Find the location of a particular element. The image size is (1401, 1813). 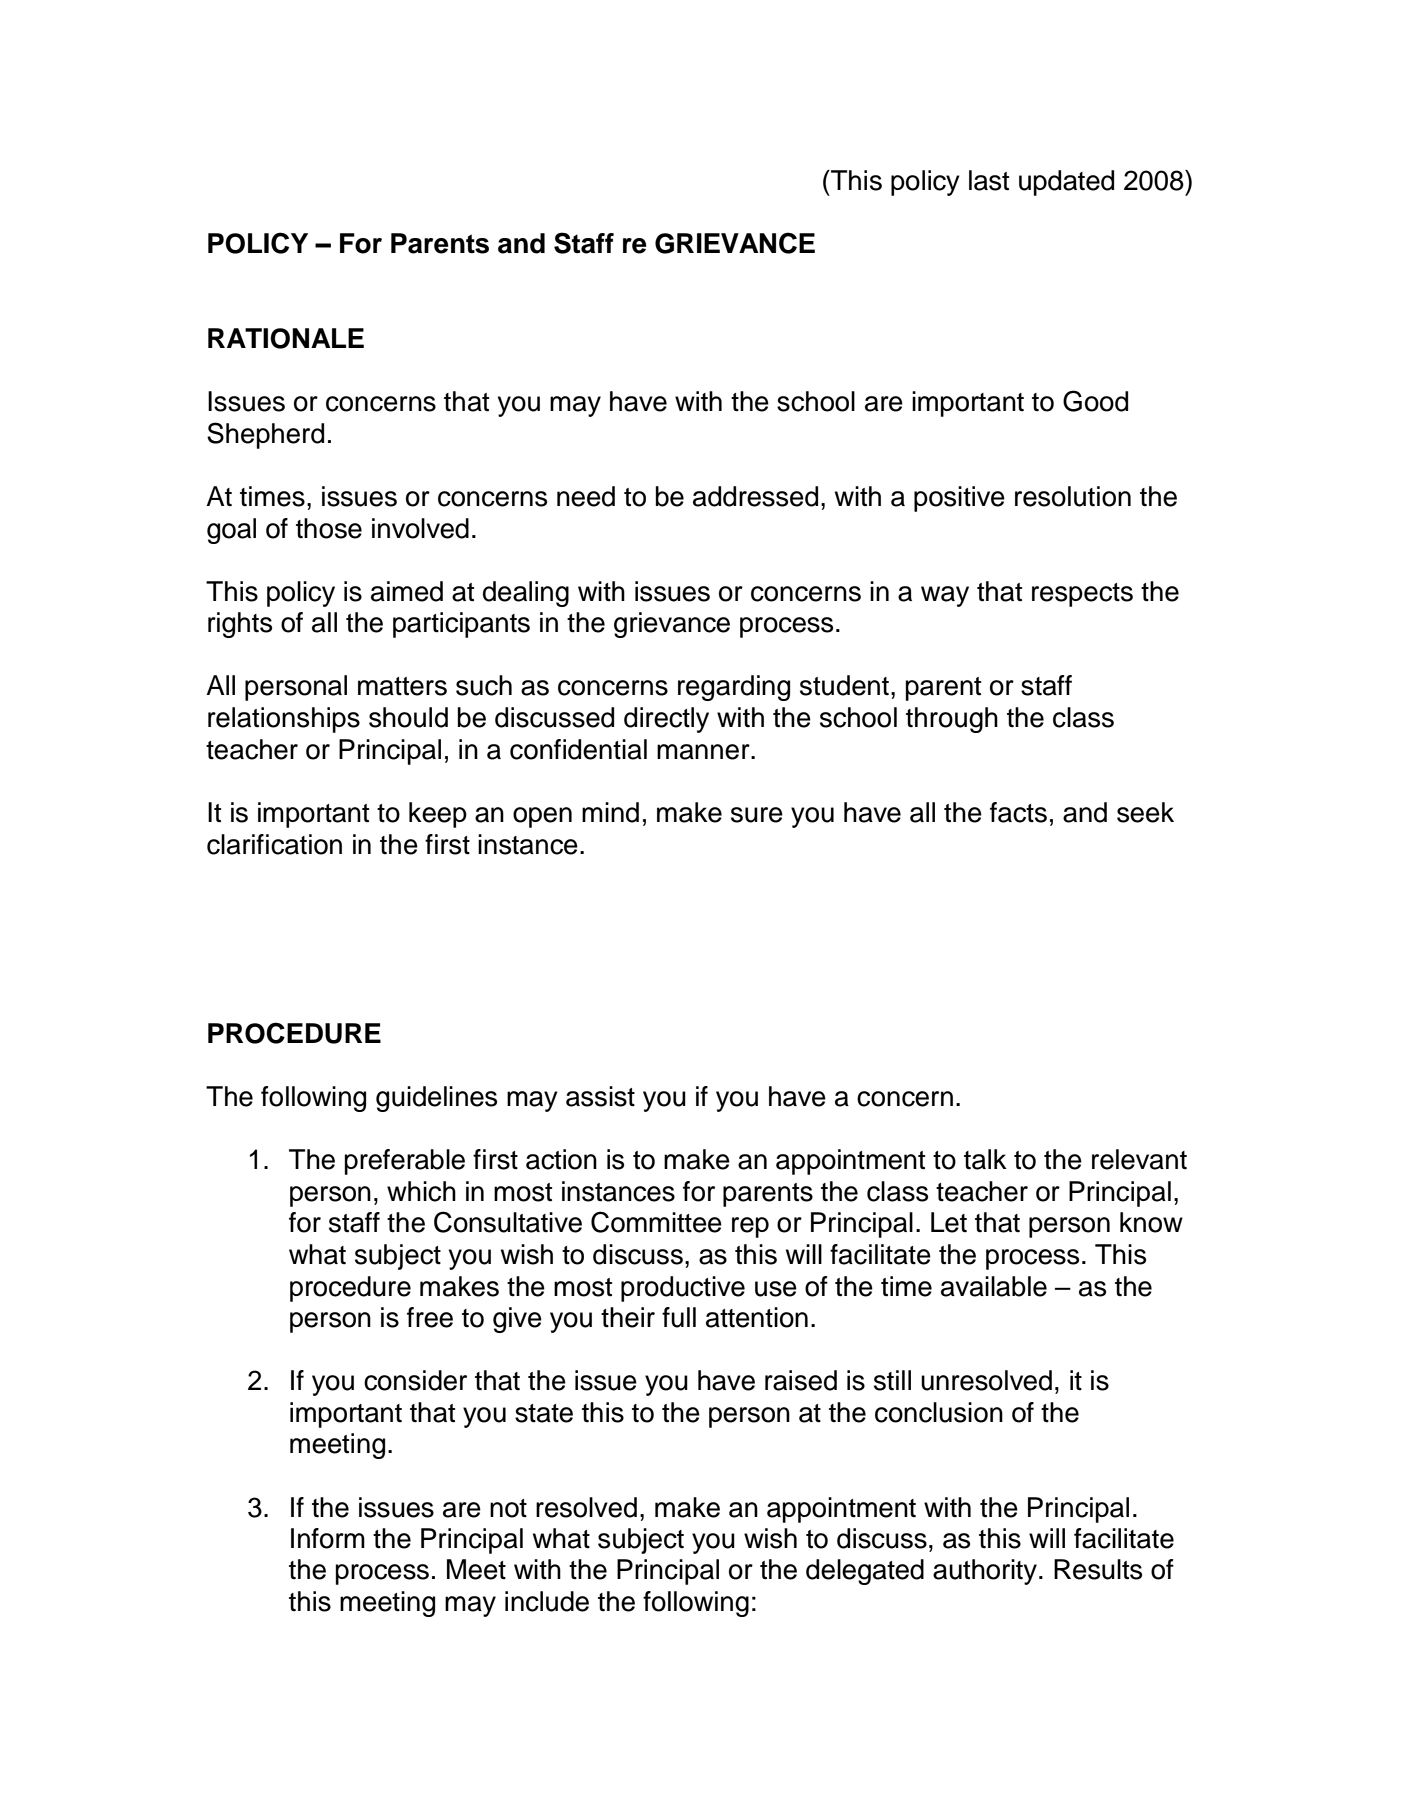

regarding is located at coordinates (734, 688).
